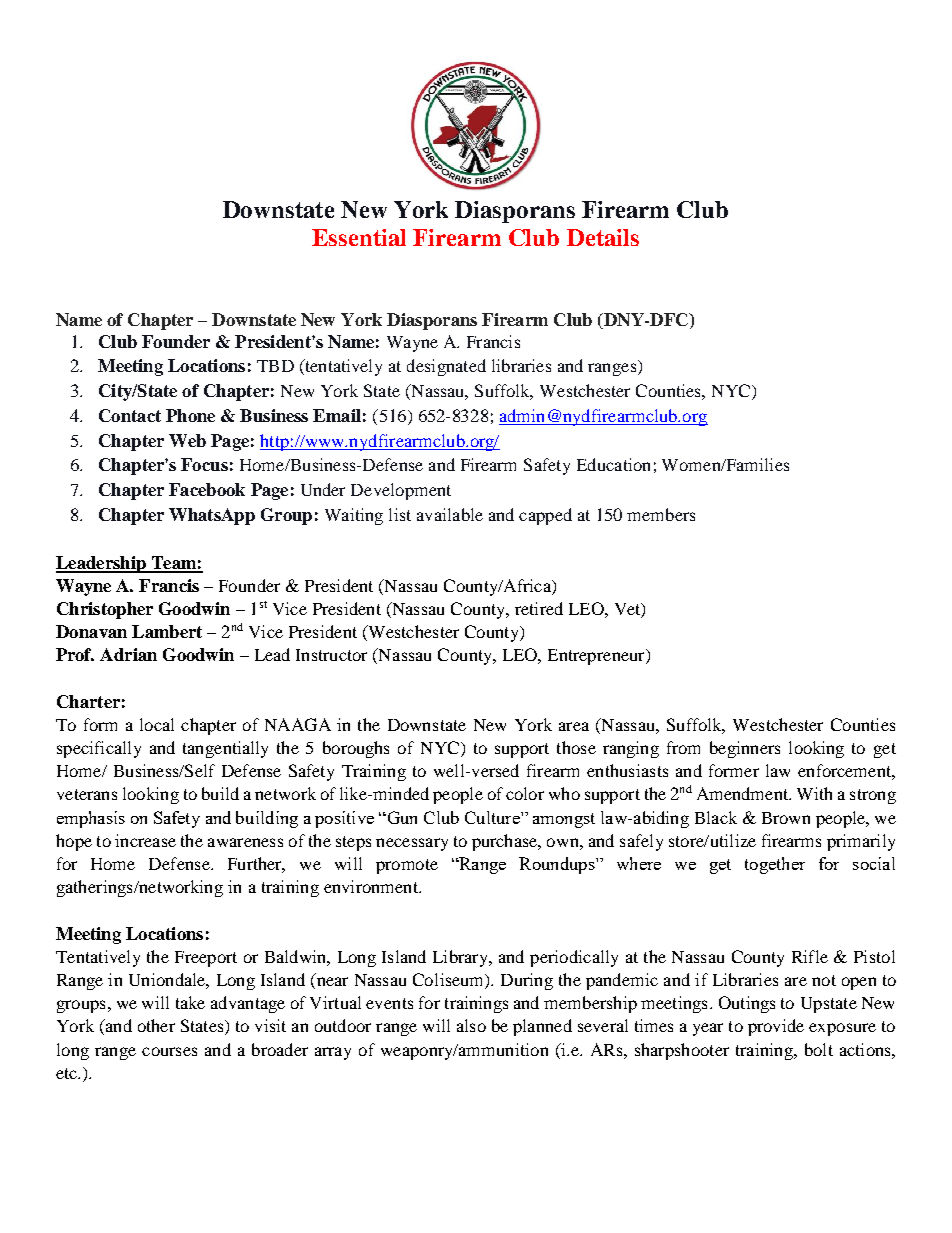 The image size is (952, 1233). I want to click on designated, so click(446, 367).
